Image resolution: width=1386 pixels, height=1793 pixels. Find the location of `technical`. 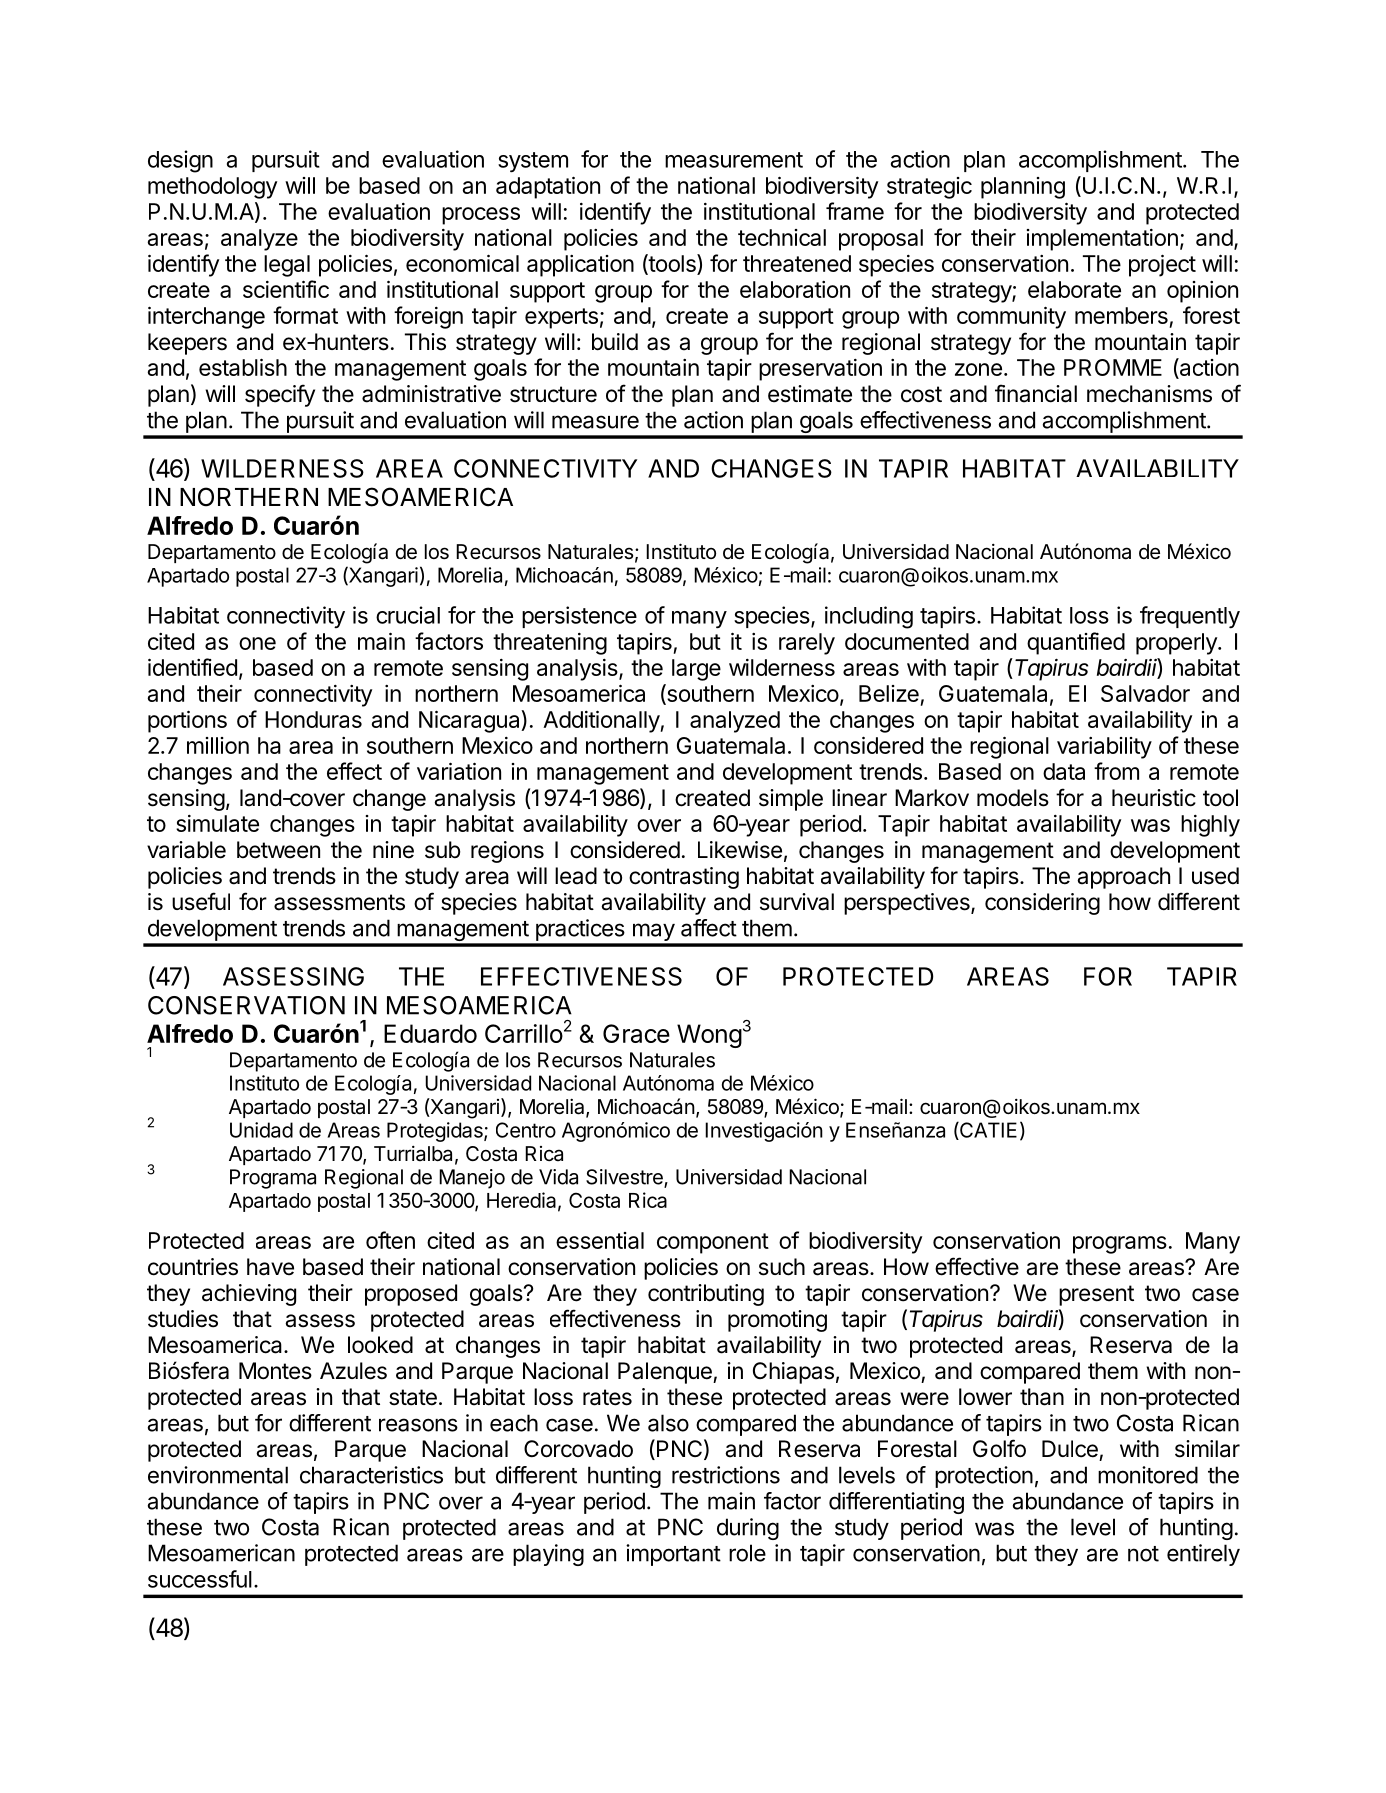

technical is located at coordinates (782, 237).
